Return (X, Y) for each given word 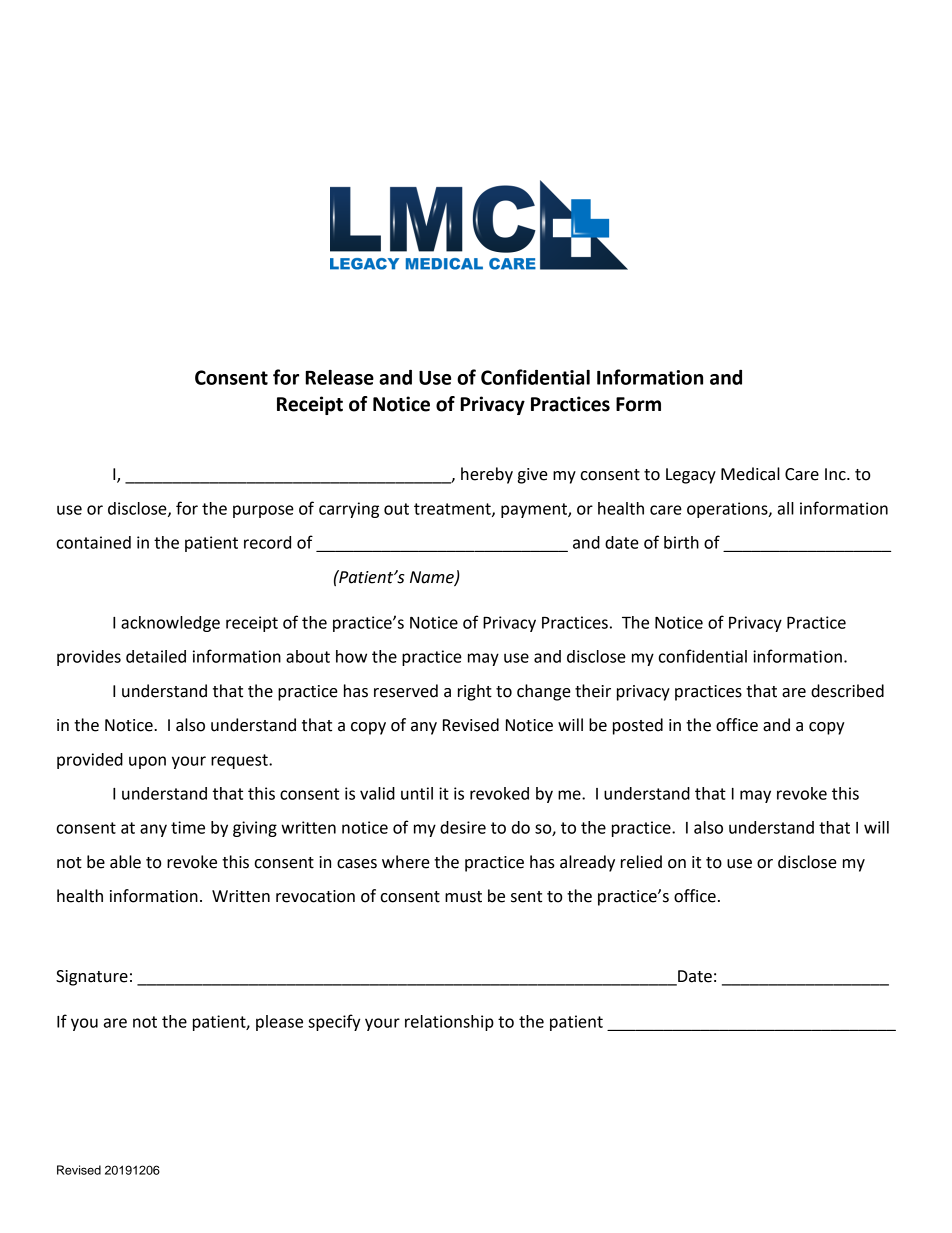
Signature (92, 978)
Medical (750, 474)
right (475, 692)
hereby (487, 475)
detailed (156, 656)
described (847, 691)
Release (340, 377)
